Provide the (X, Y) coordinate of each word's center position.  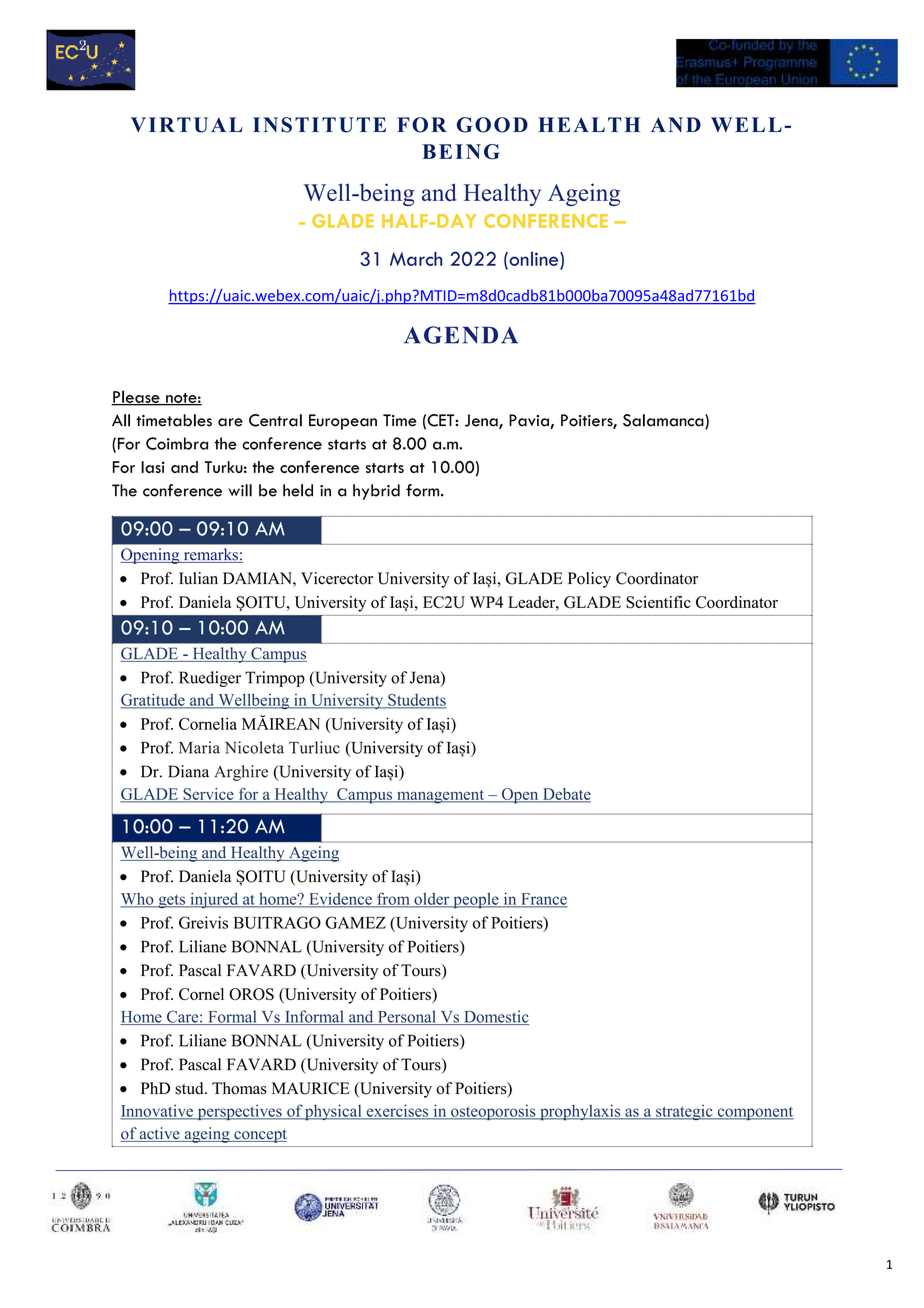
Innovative (157, 1111)
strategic (684, 1112)
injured (214, 900)
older (432, 900)
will (240, 490)
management (440, 797)
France (543, 900)
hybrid (376, 492)
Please (136, 397)
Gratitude (153, 700)
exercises (397, 1111)
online (534, 258)
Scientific (658, 602)
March (416, 259)
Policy (589, 580)
